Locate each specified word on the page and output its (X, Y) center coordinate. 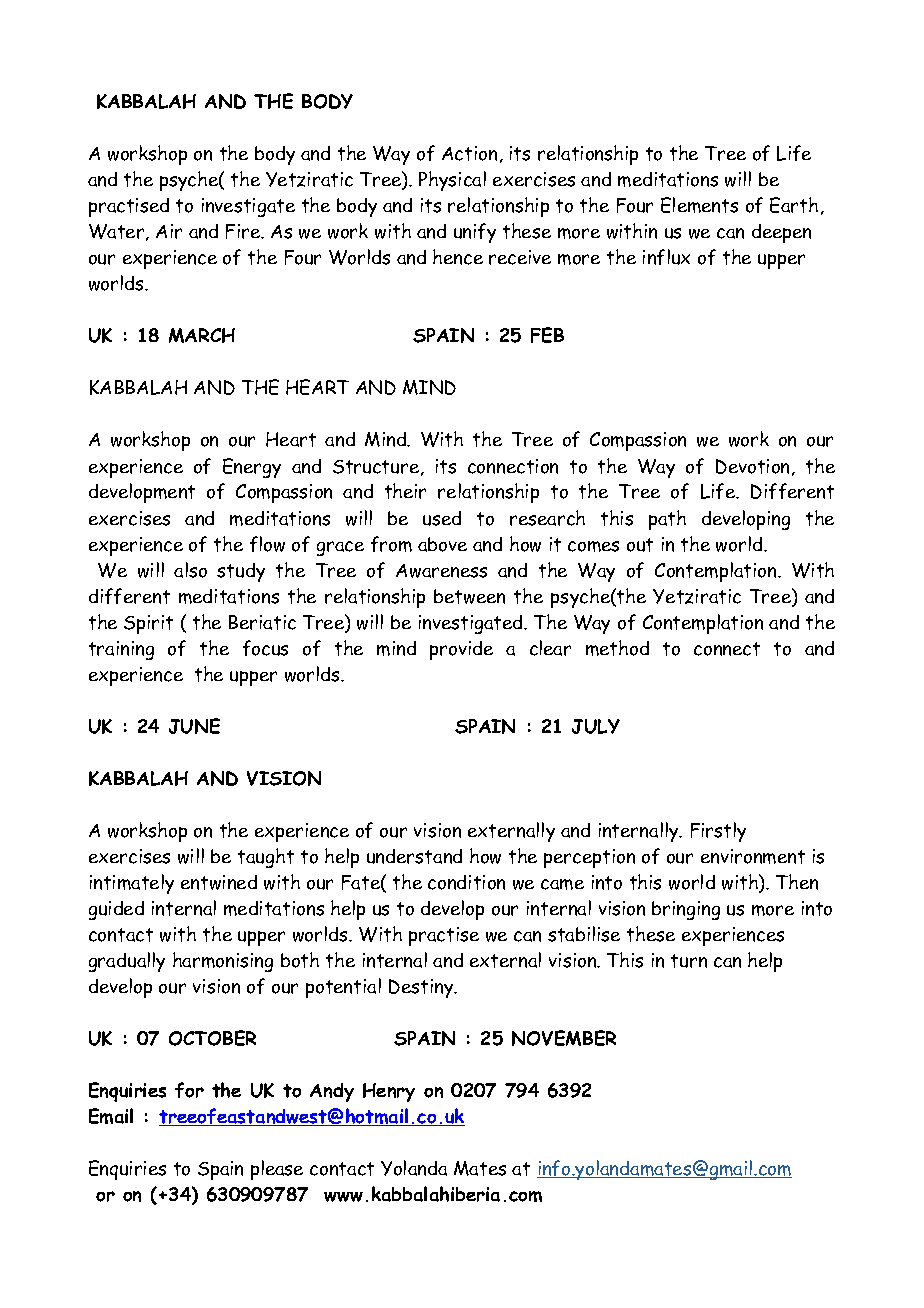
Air (169, 231)
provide (461, 650)
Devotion (754, 467)
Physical (452, 181)
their (405, 491)
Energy (252, 468)
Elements (699, 205)
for (189, 1090)
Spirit (148, 624)
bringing (686, 910)
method (617, 648)
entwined (219, 882)
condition (466, 882)
